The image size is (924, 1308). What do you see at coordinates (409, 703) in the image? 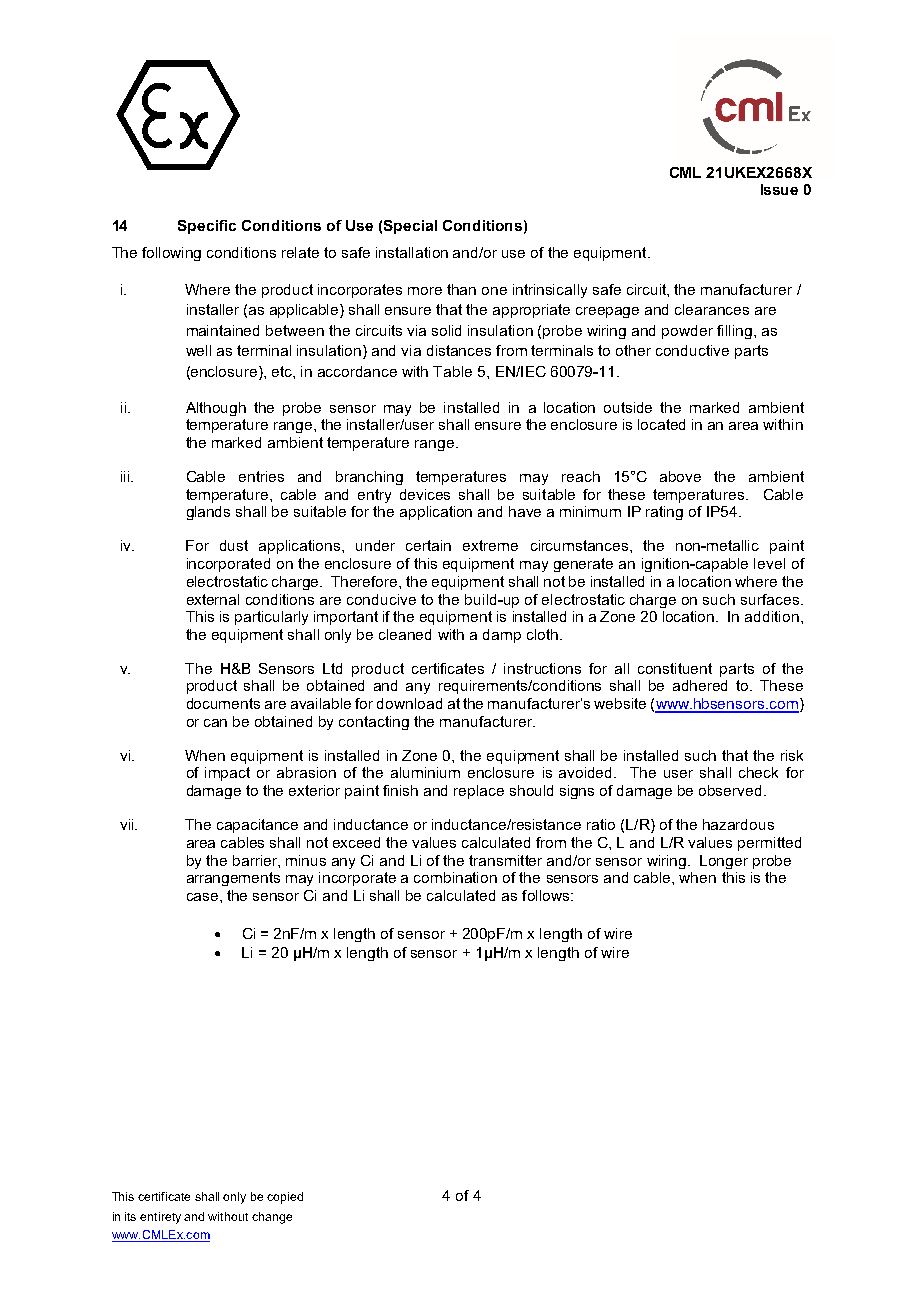
I see `download` at bounding box center [409, 703].
